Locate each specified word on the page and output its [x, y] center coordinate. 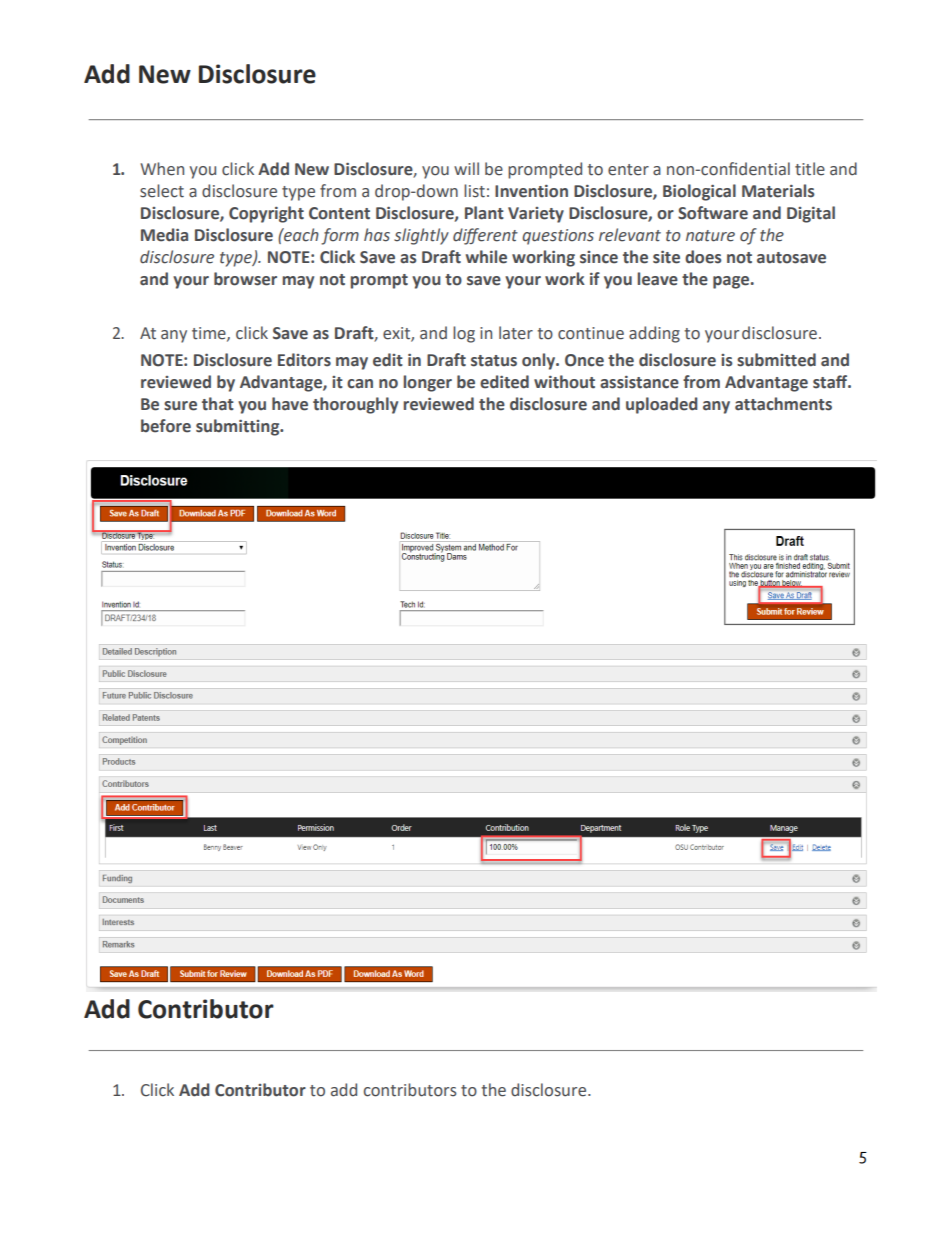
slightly [421, 236]
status [494, 361]
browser [245, 279]
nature [710, 236]
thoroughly [355, 405]
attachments [783, 404]
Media [164, 235]
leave [657, 279]
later [516, 333]
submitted [776, 360]
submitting [239, 427]
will [466, 168]
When [162, 169]
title [810, 169]
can [360, 384]
